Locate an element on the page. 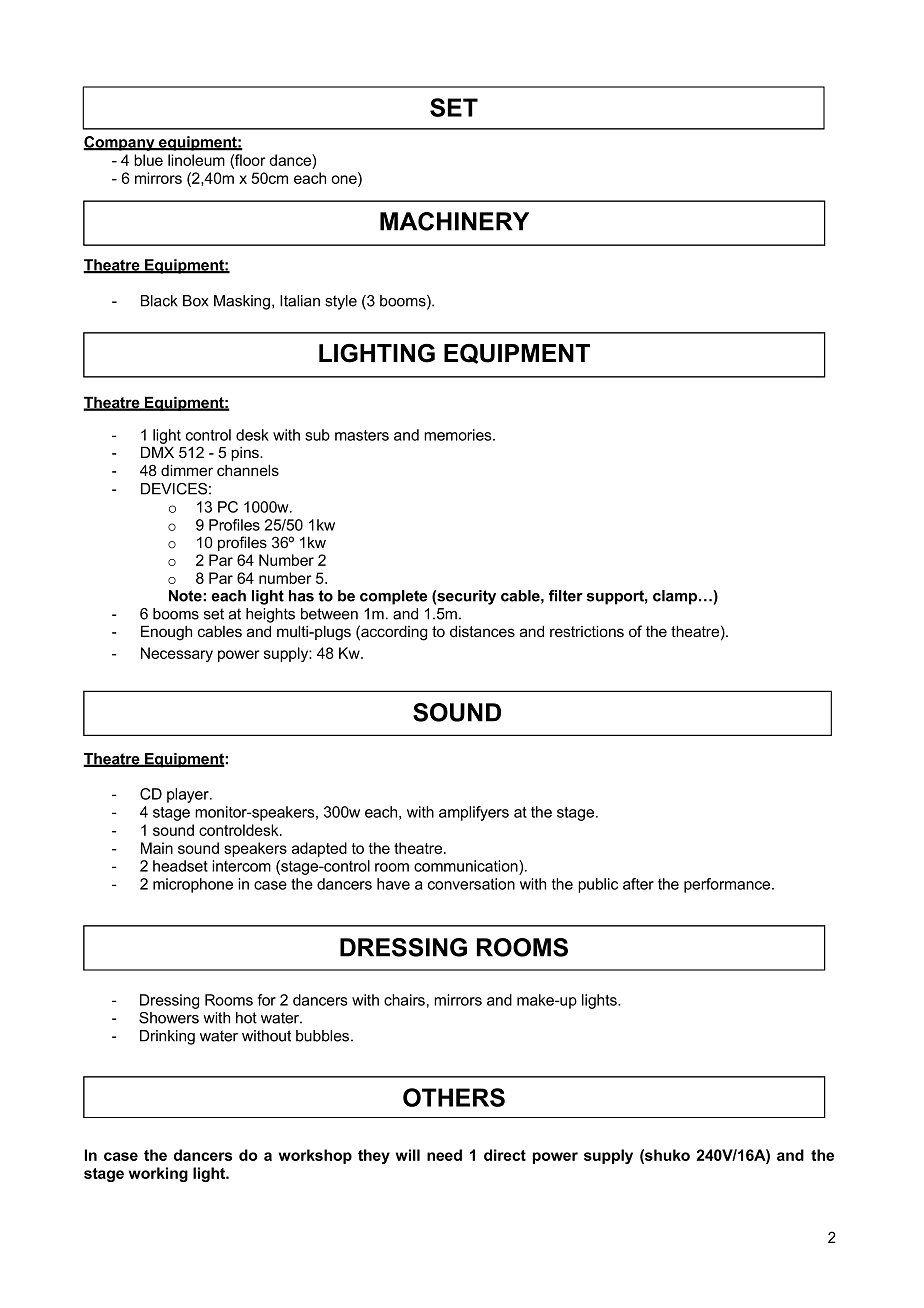 The width and height of the page is (924, 1308). need is located at coordinates (444, 1155).
